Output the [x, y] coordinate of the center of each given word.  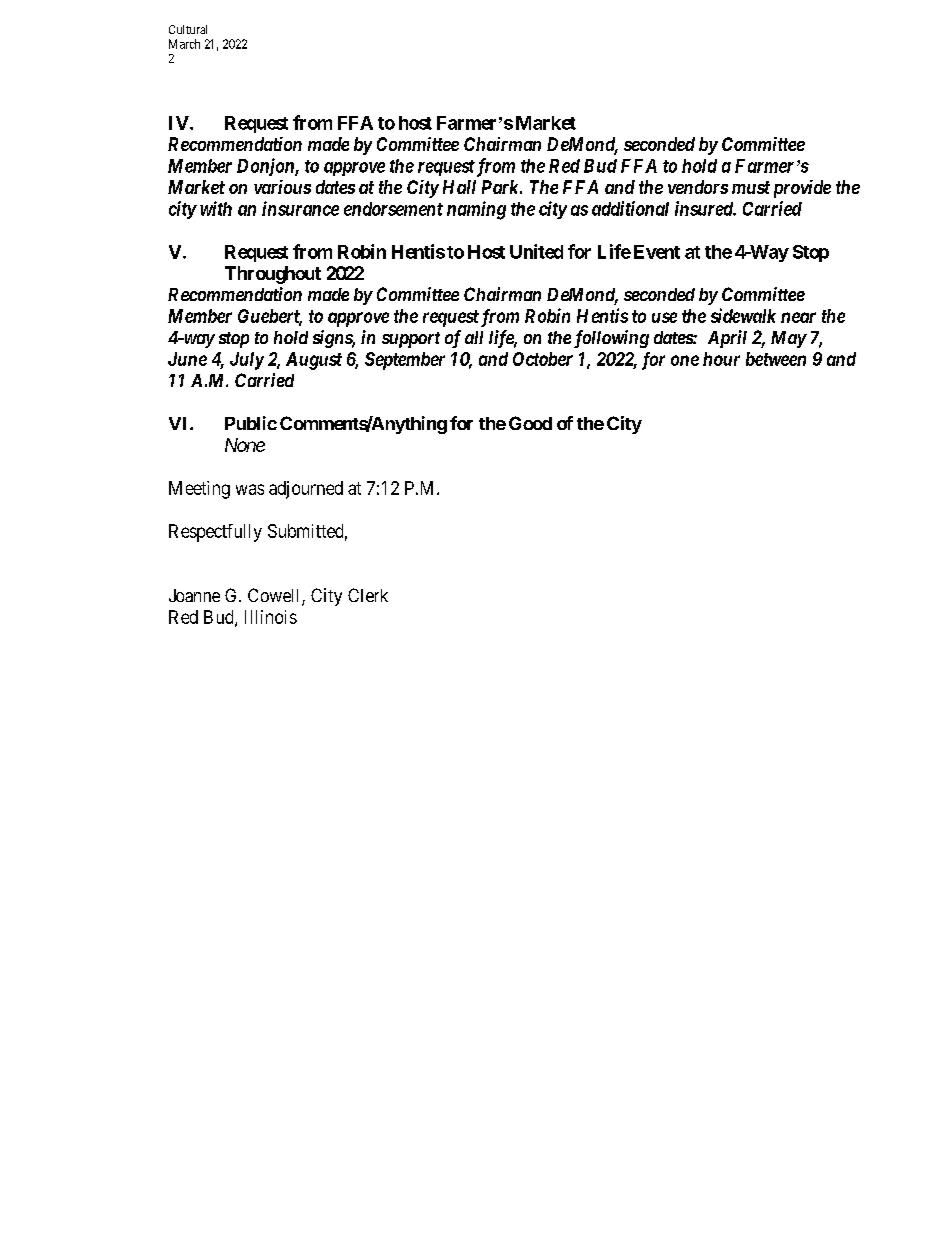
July [247, 361]
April [727, 339]
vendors [698, 187]
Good [530, 423]
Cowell [275, 596]
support [411, 340]
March [184, 44]
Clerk [368, 595]
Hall [459, 187]
